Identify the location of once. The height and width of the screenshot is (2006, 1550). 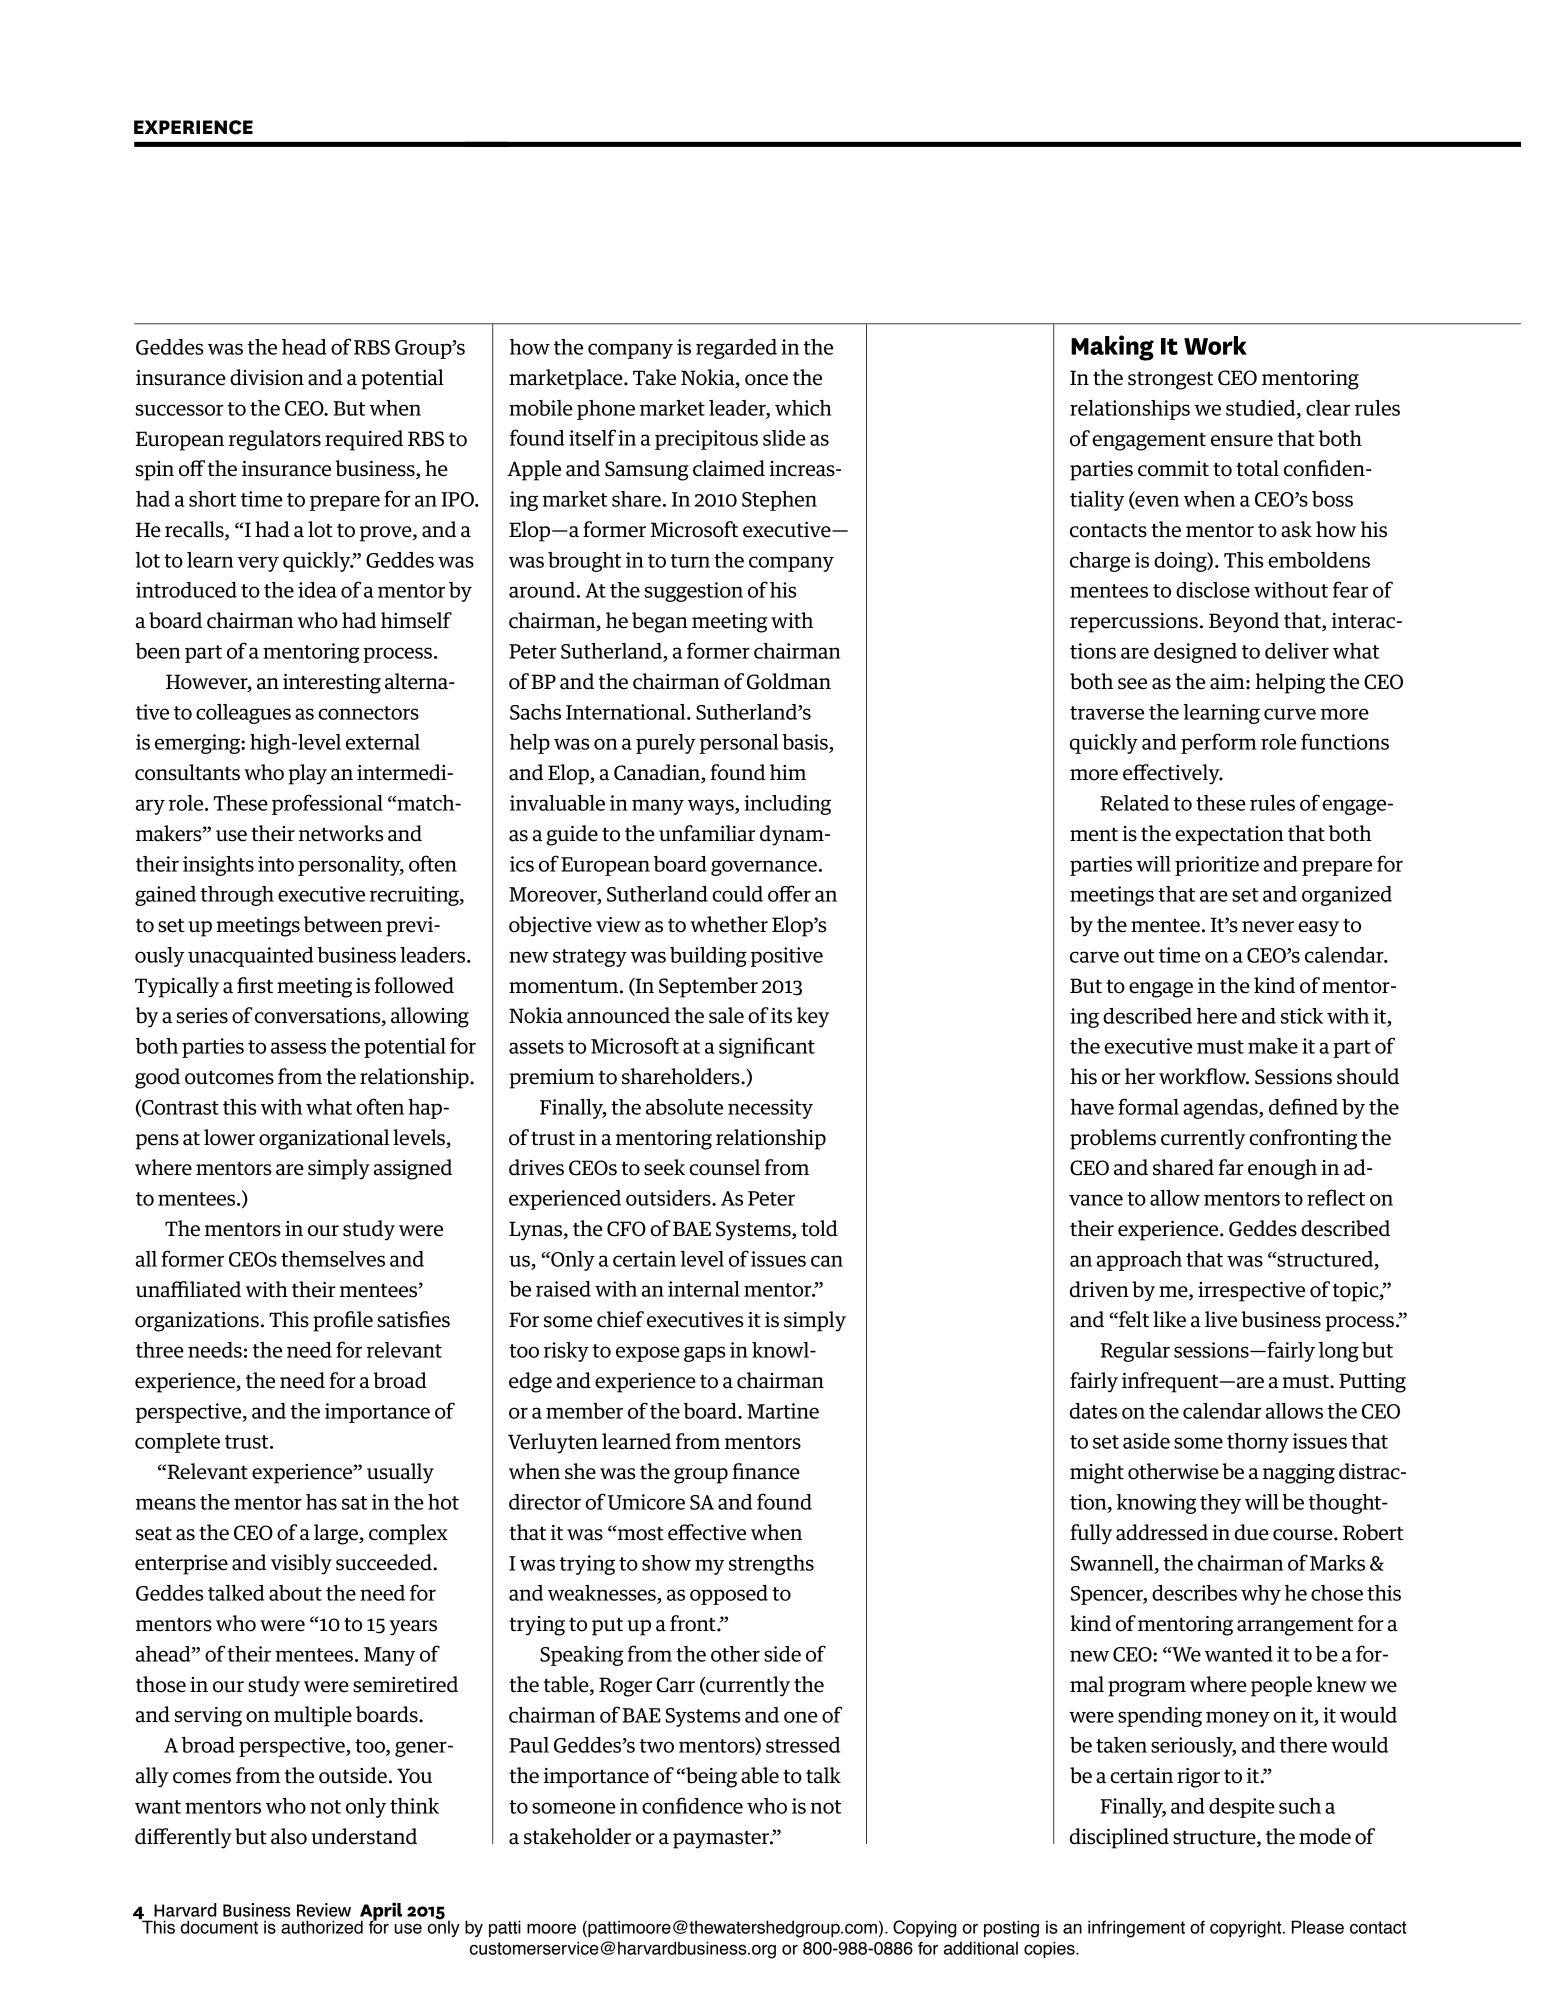
(766, 380).
